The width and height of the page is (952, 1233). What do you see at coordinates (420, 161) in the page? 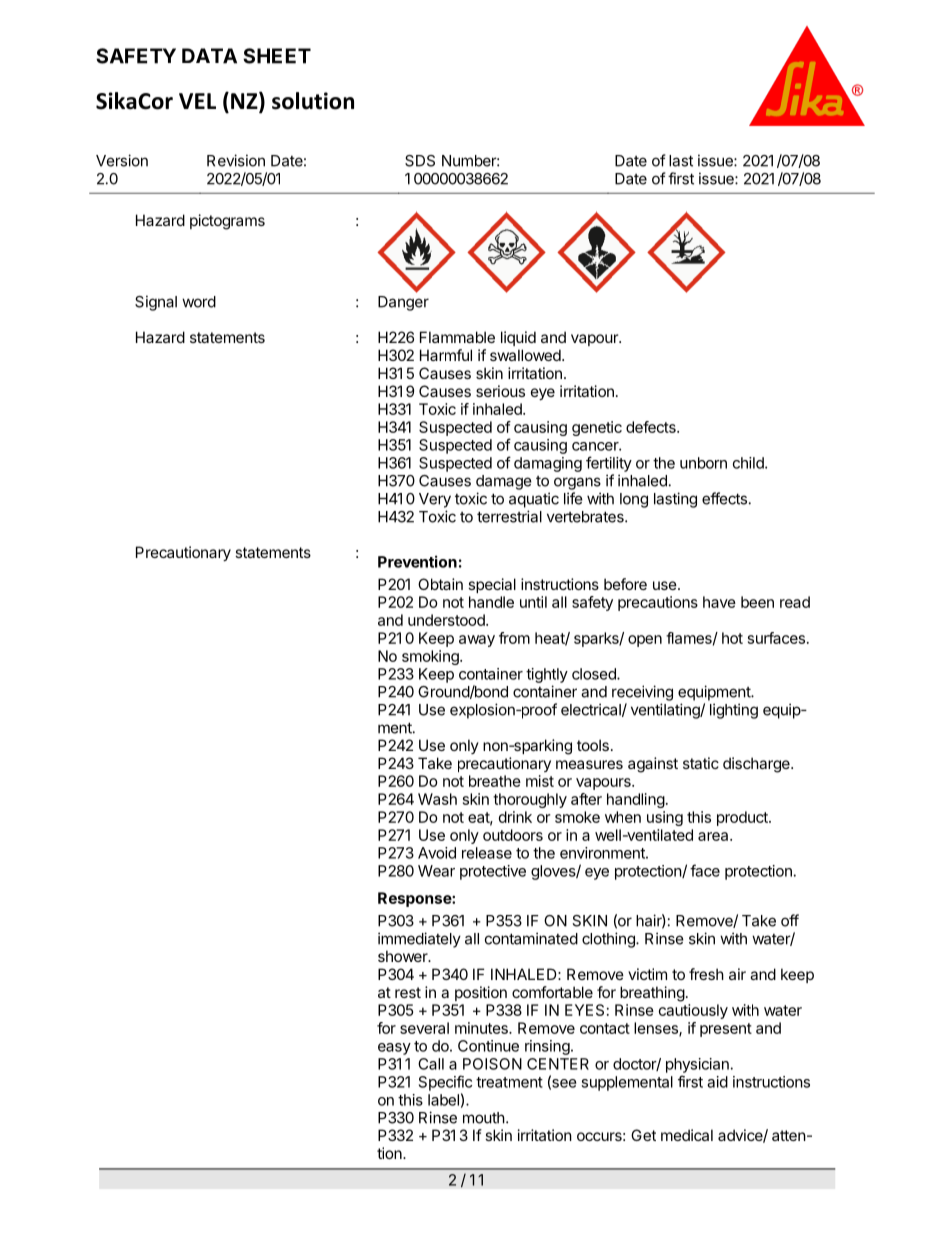
I see `SDS` at bounding box center [420, 161].
